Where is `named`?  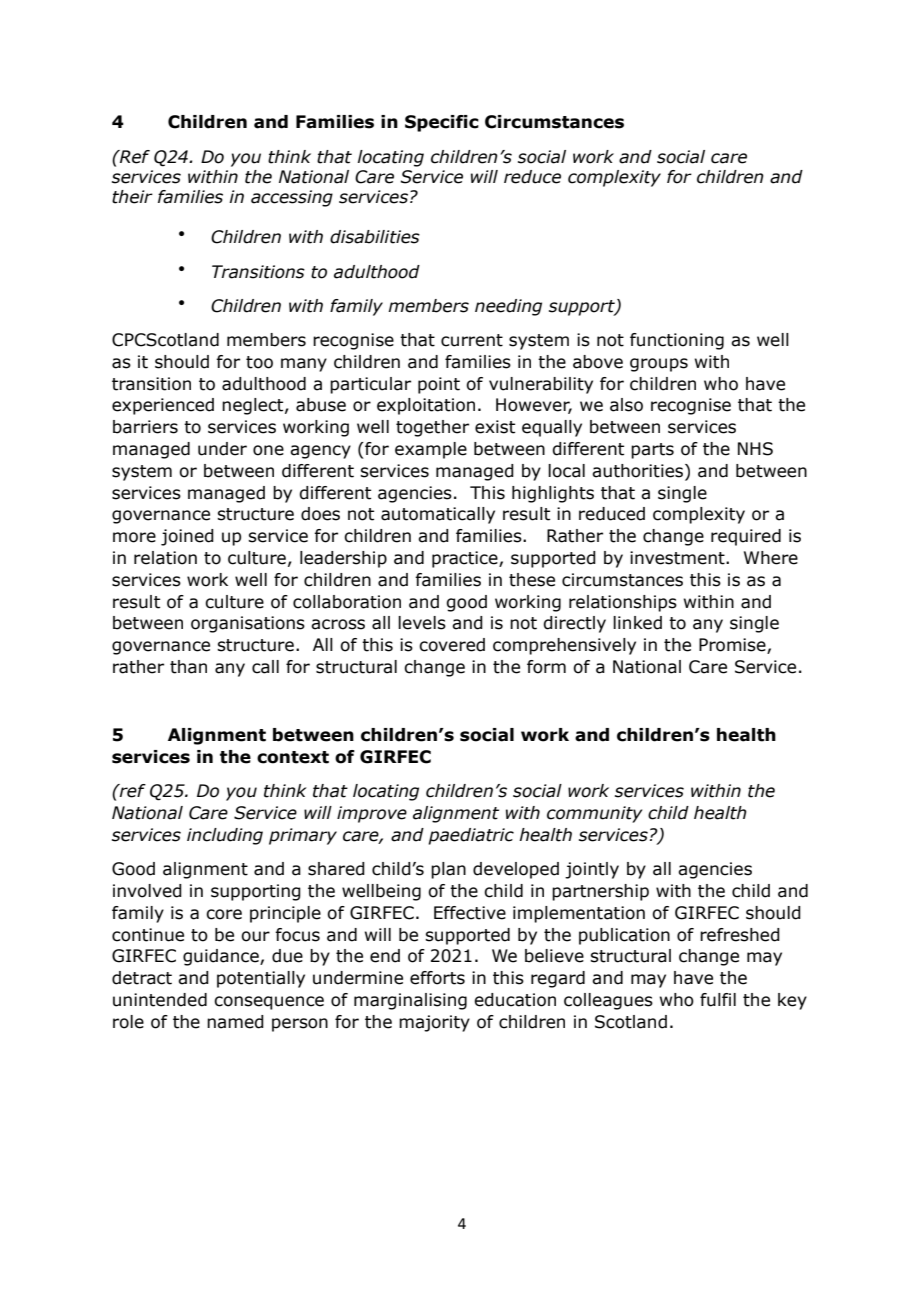
named is located at coordinates (235, 1022).
